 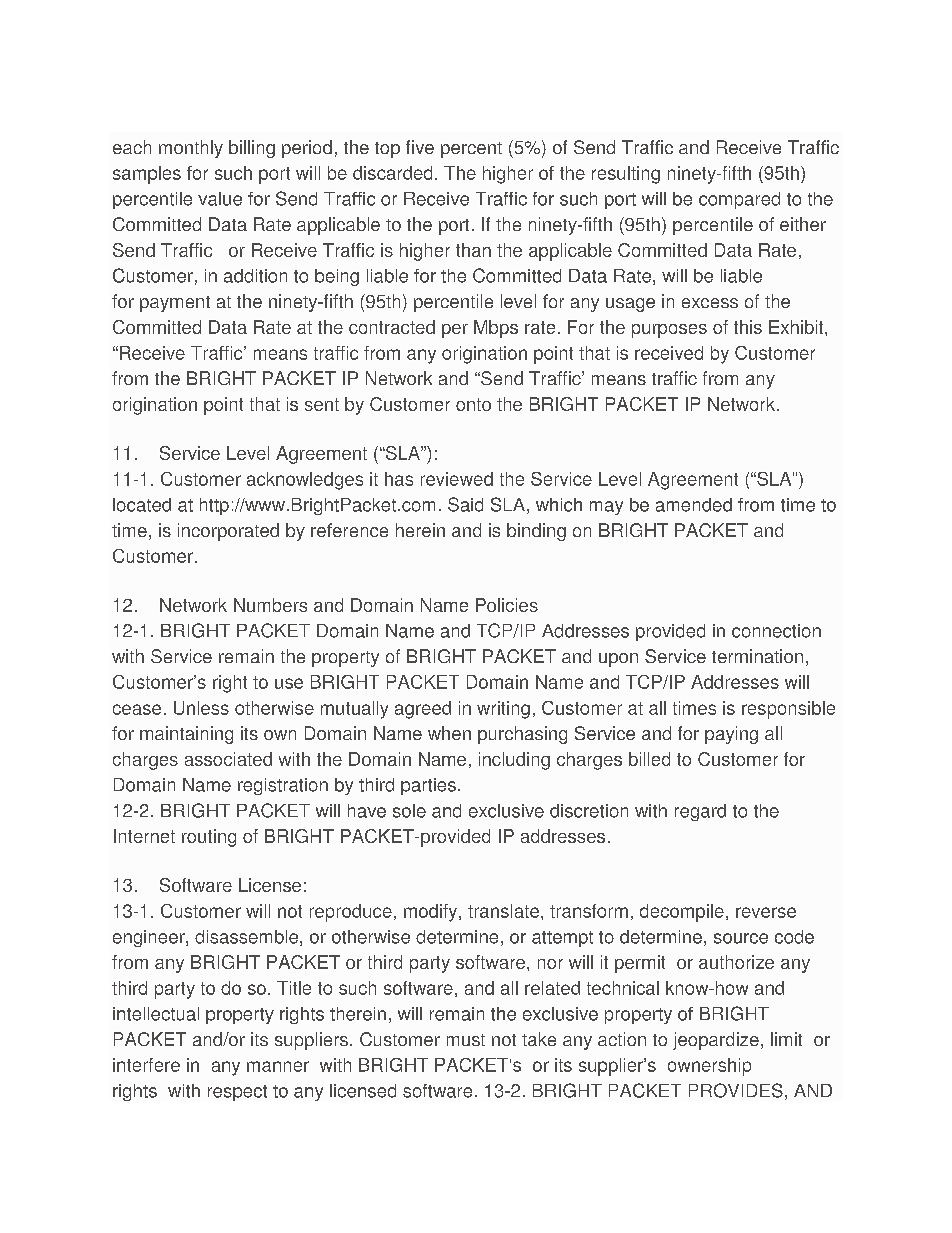 What do you see at coordinates (507, 605) in the screenshot?
I see `Policies` at bounding box center [507, 605].
